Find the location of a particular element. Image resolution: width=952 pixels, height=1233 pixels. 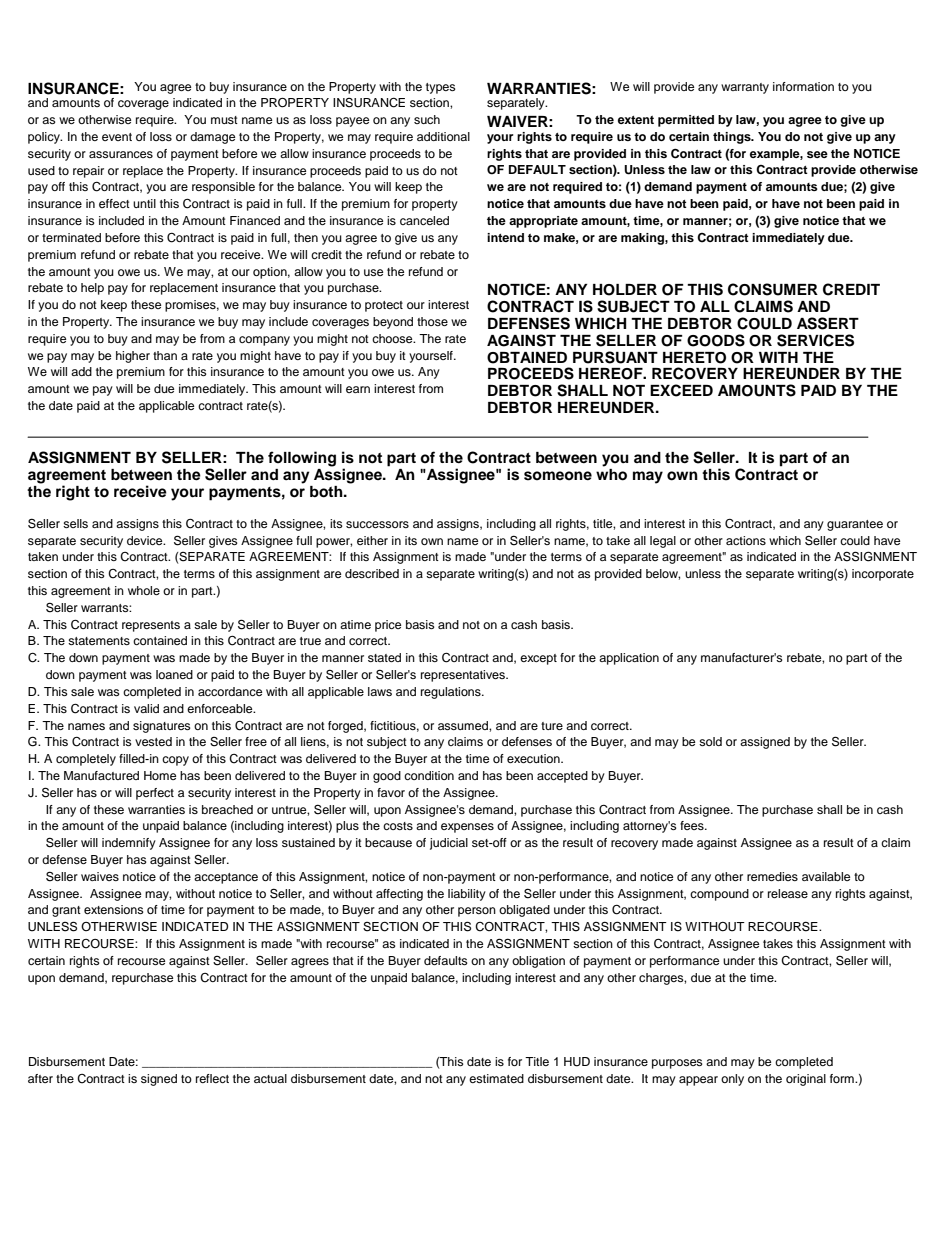

higher is located at coordinates (133, 357).
